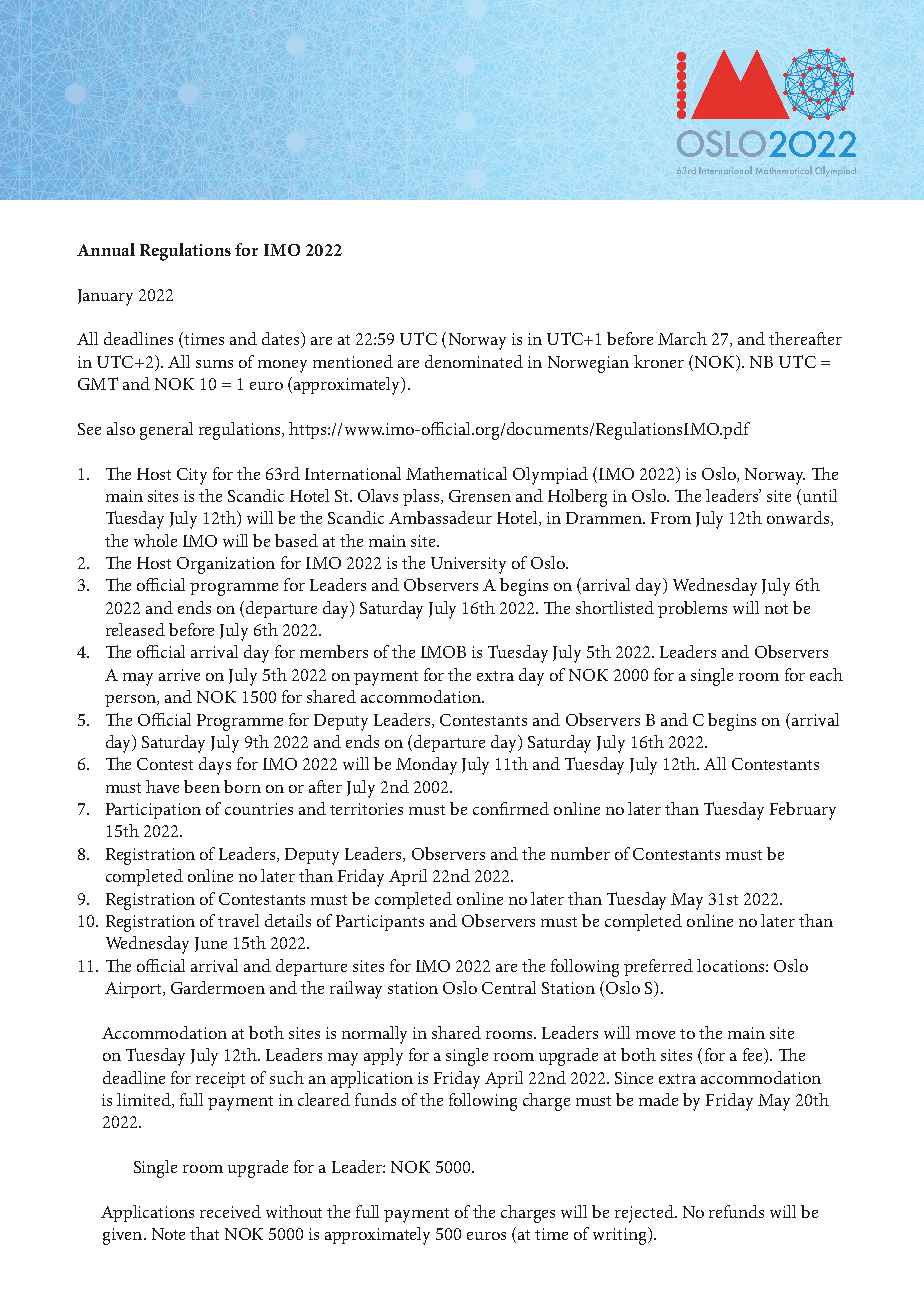 The height and width of the screenshot is (1308, 924). Describe the element at coordinates (468, 565) in the screenshot. I see `University` at that location.
